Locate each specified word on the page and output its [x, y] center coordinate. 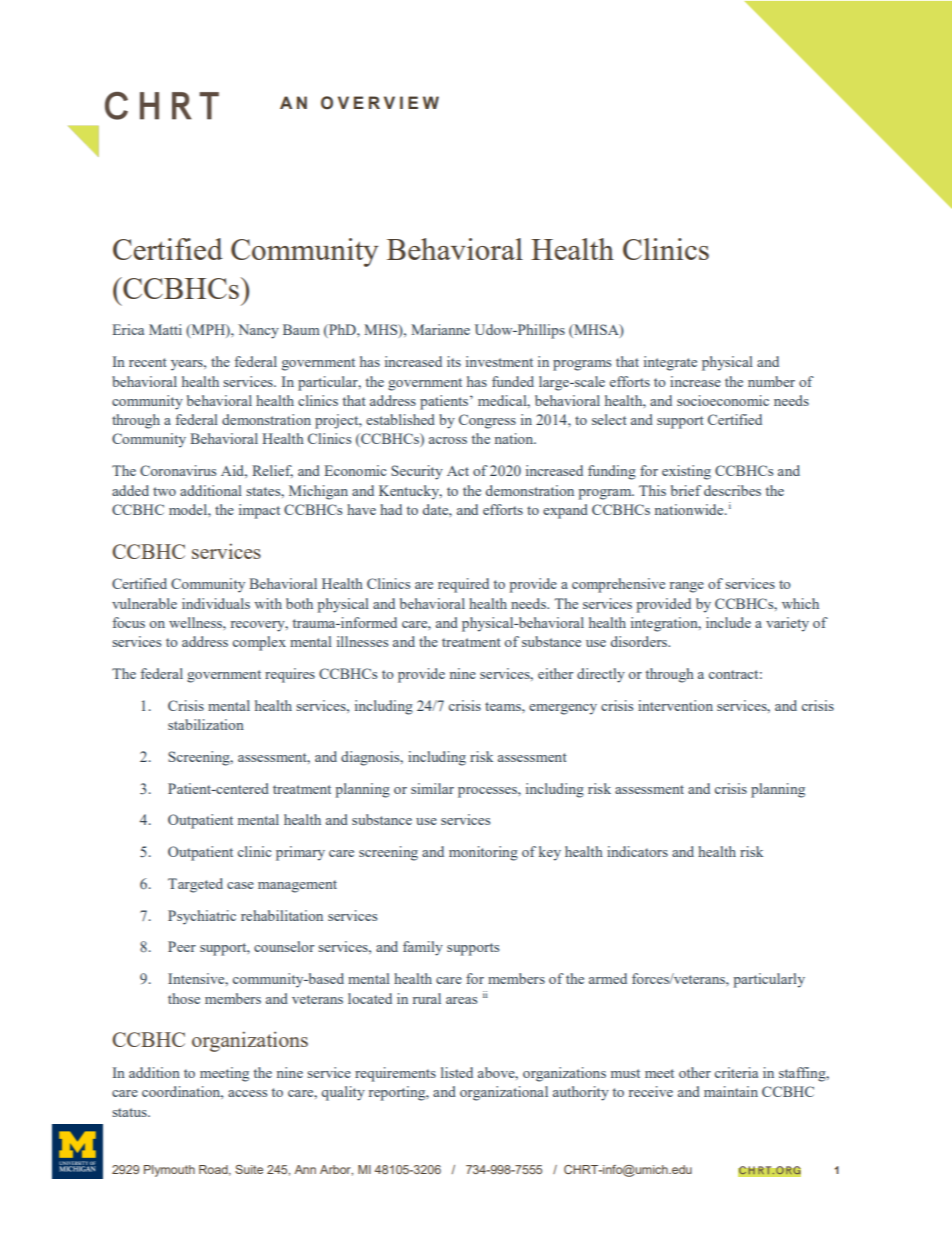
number [771, 381]
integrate [670, 363]
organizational [504, 1093]
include [728, 622]
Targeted [195, 885]
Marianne [440, 329]
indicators [637, 851]
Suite [249, 1169]
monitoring [483, 853]
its [454, 361]
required [463, 585]
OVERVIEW [380, 103]
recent [148, 362]
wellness [196, 622]
